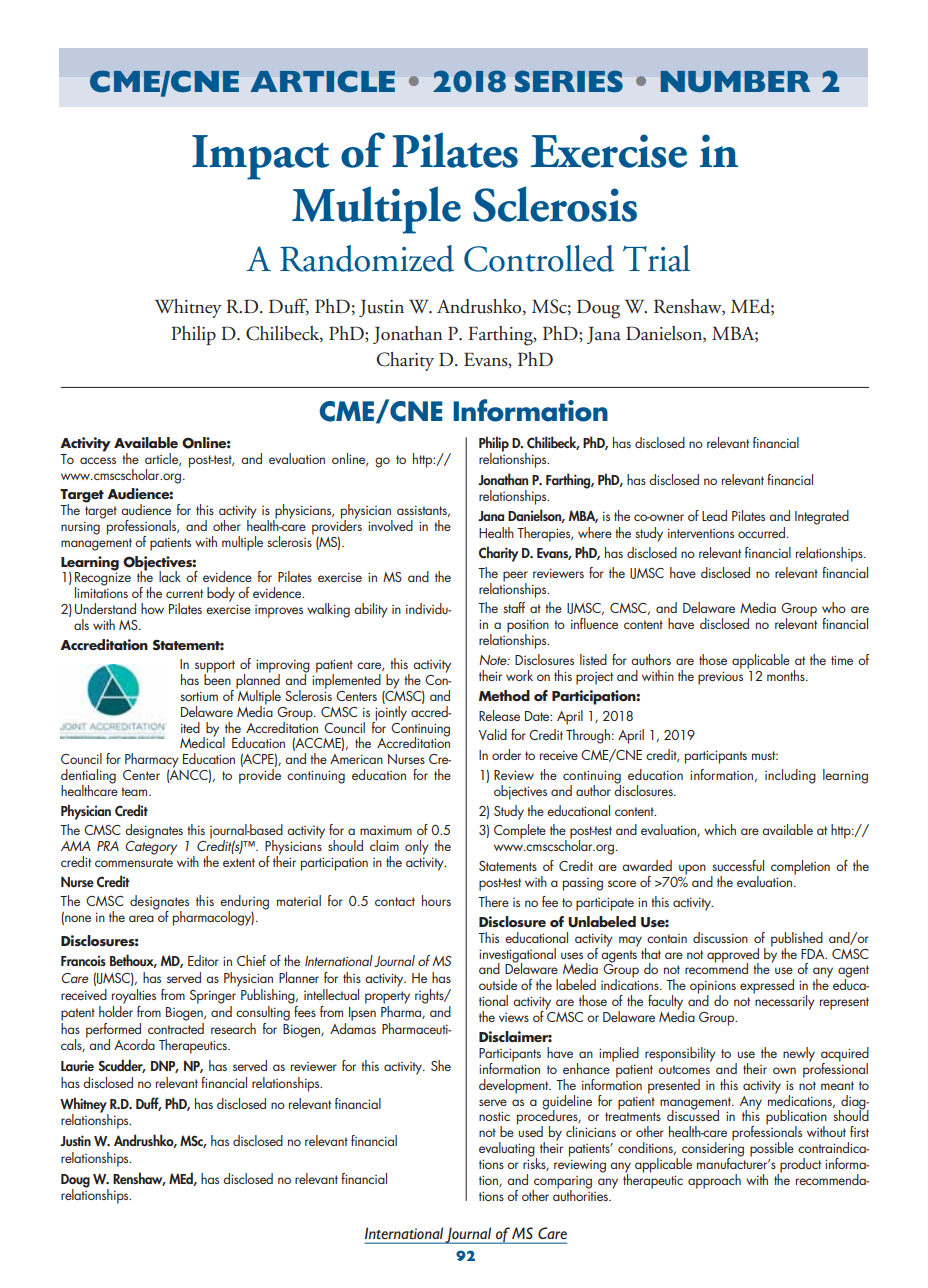 This page has height=1288, width=928. What do you see at coordinates (493, 734) in the page?
I see `Valid` at bounding box center [493, 734].
